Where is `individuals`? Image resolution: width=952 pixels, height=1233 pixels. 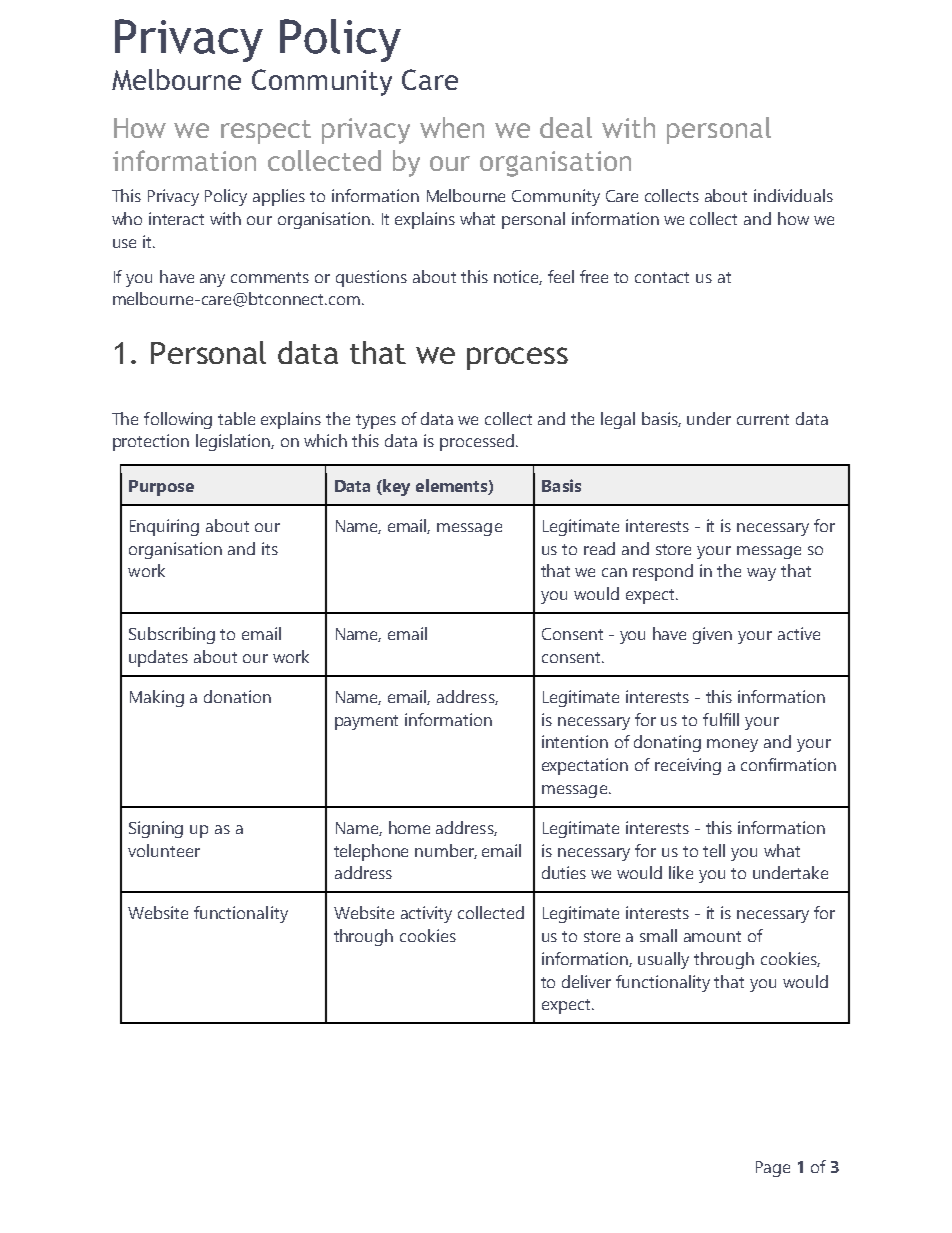
individuals is located at coordinates (793, 195).
